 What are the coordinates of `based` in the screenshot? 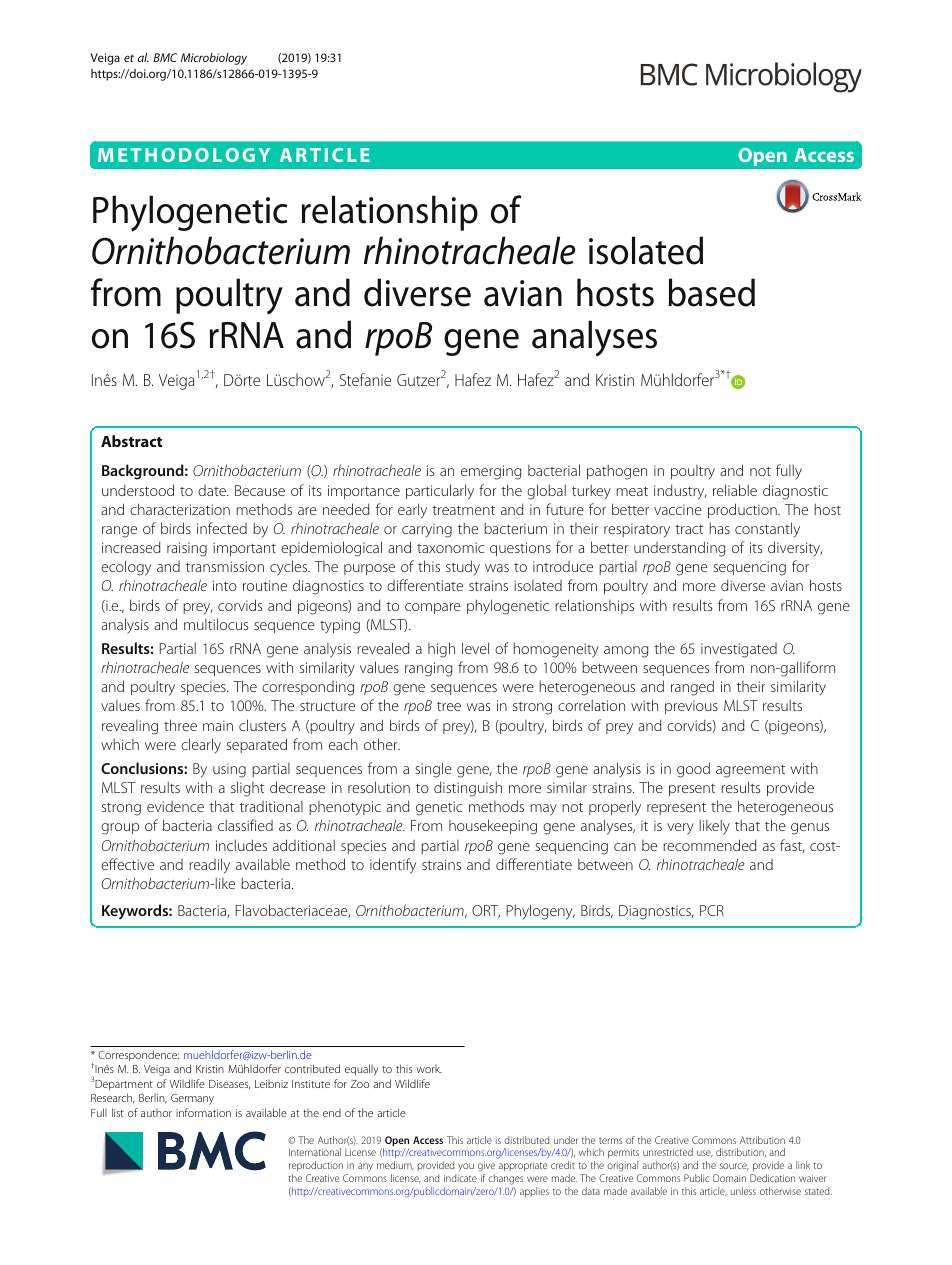 It's located at (711, 292).
